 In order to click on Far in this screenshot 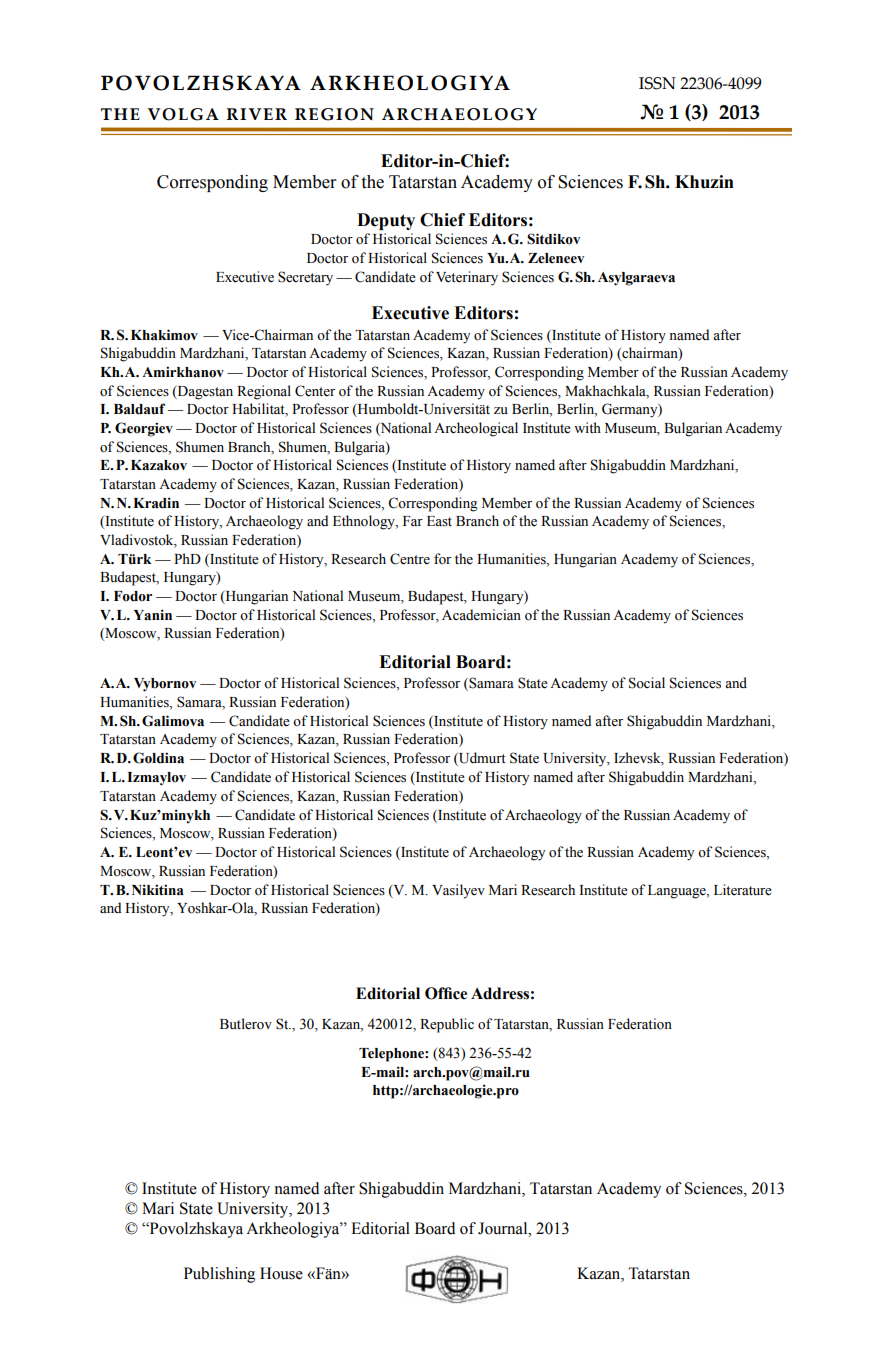, I will do `click(413, 521)`.
